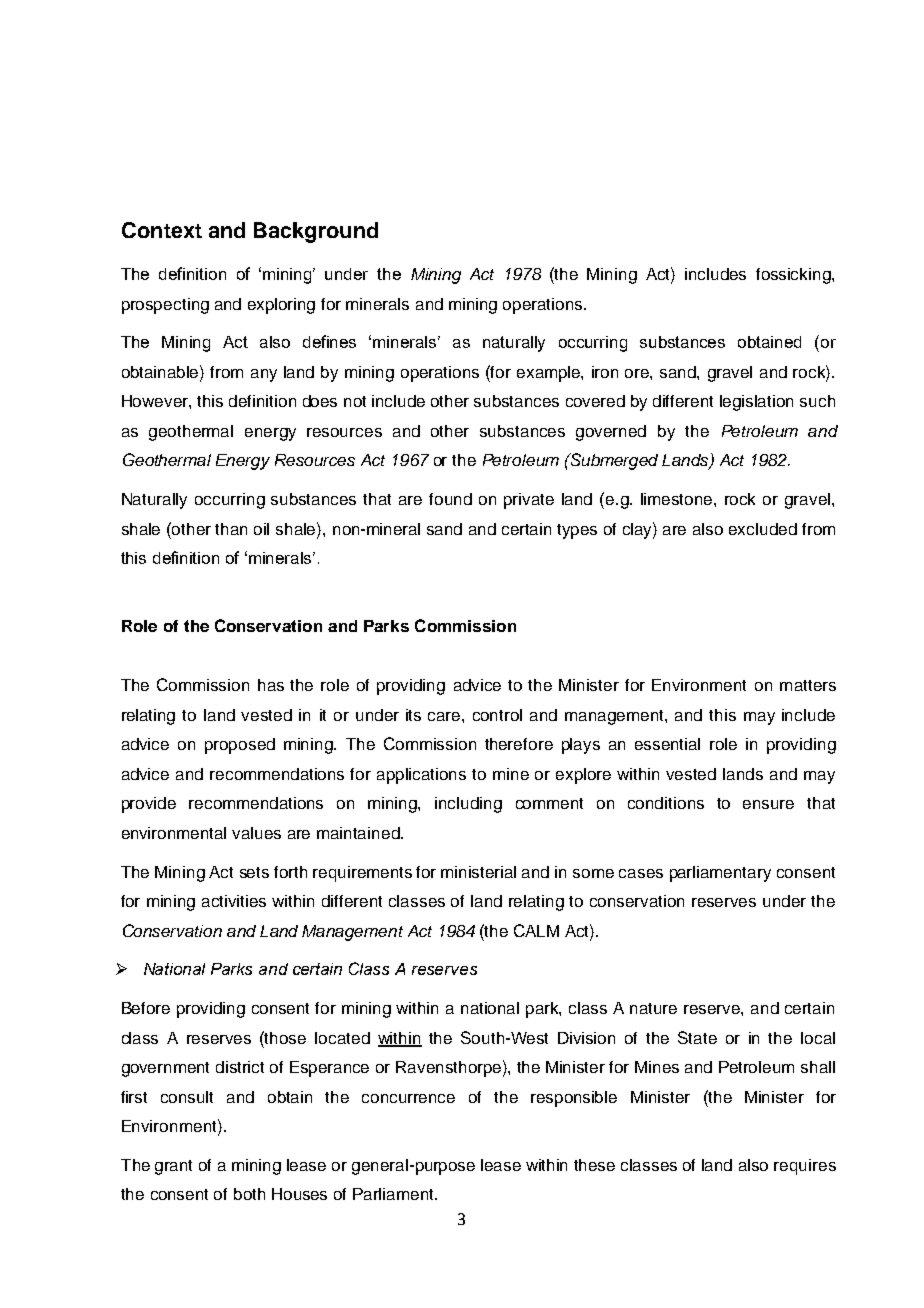  Describe the element at coordinates (316, 232) in the page. I see `Background` at that location.
